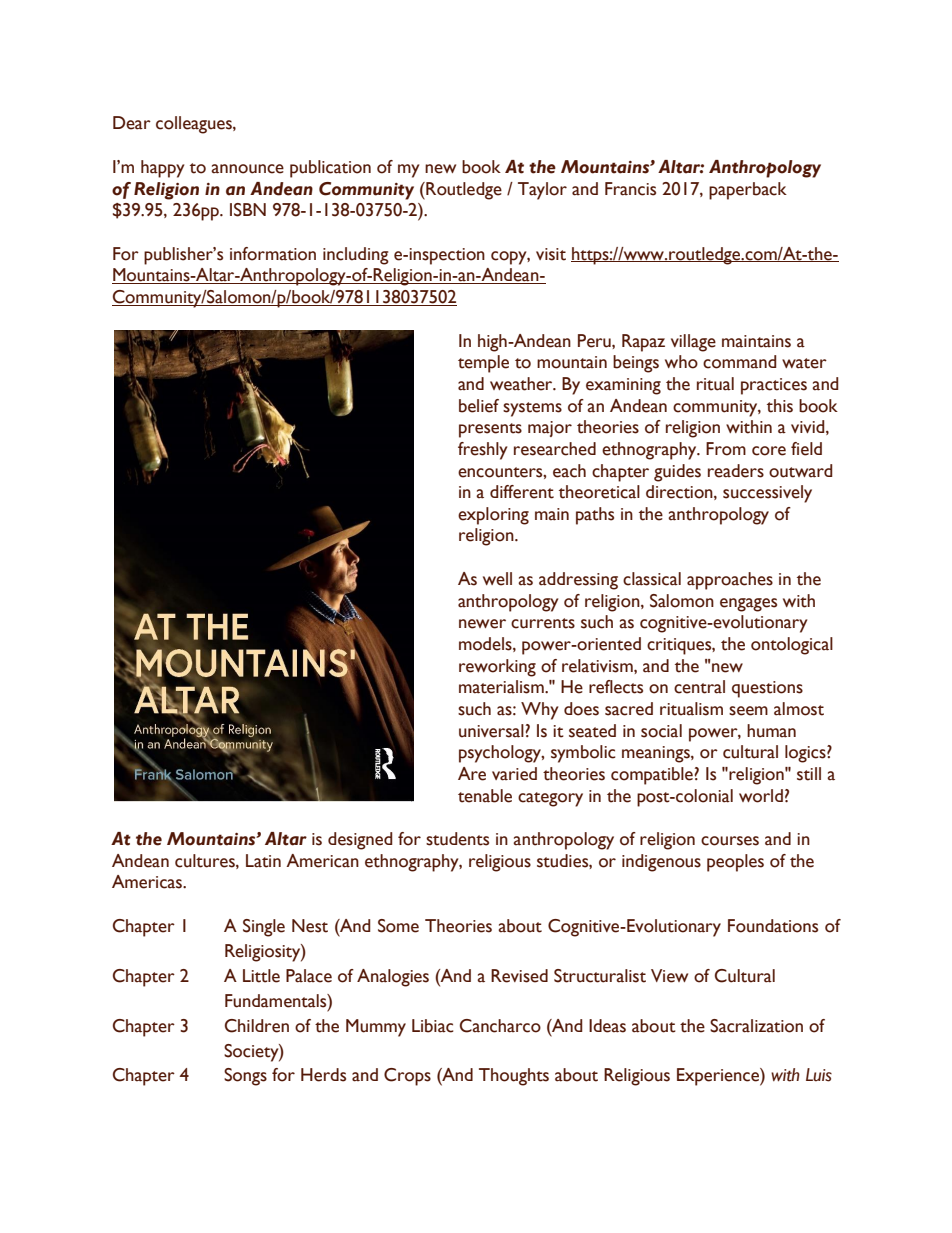 The height and width of the page is (1233, 952). What do you see at coordinates (247, 169) in the page?
I see `announce` at bounding box center [247, 169].
